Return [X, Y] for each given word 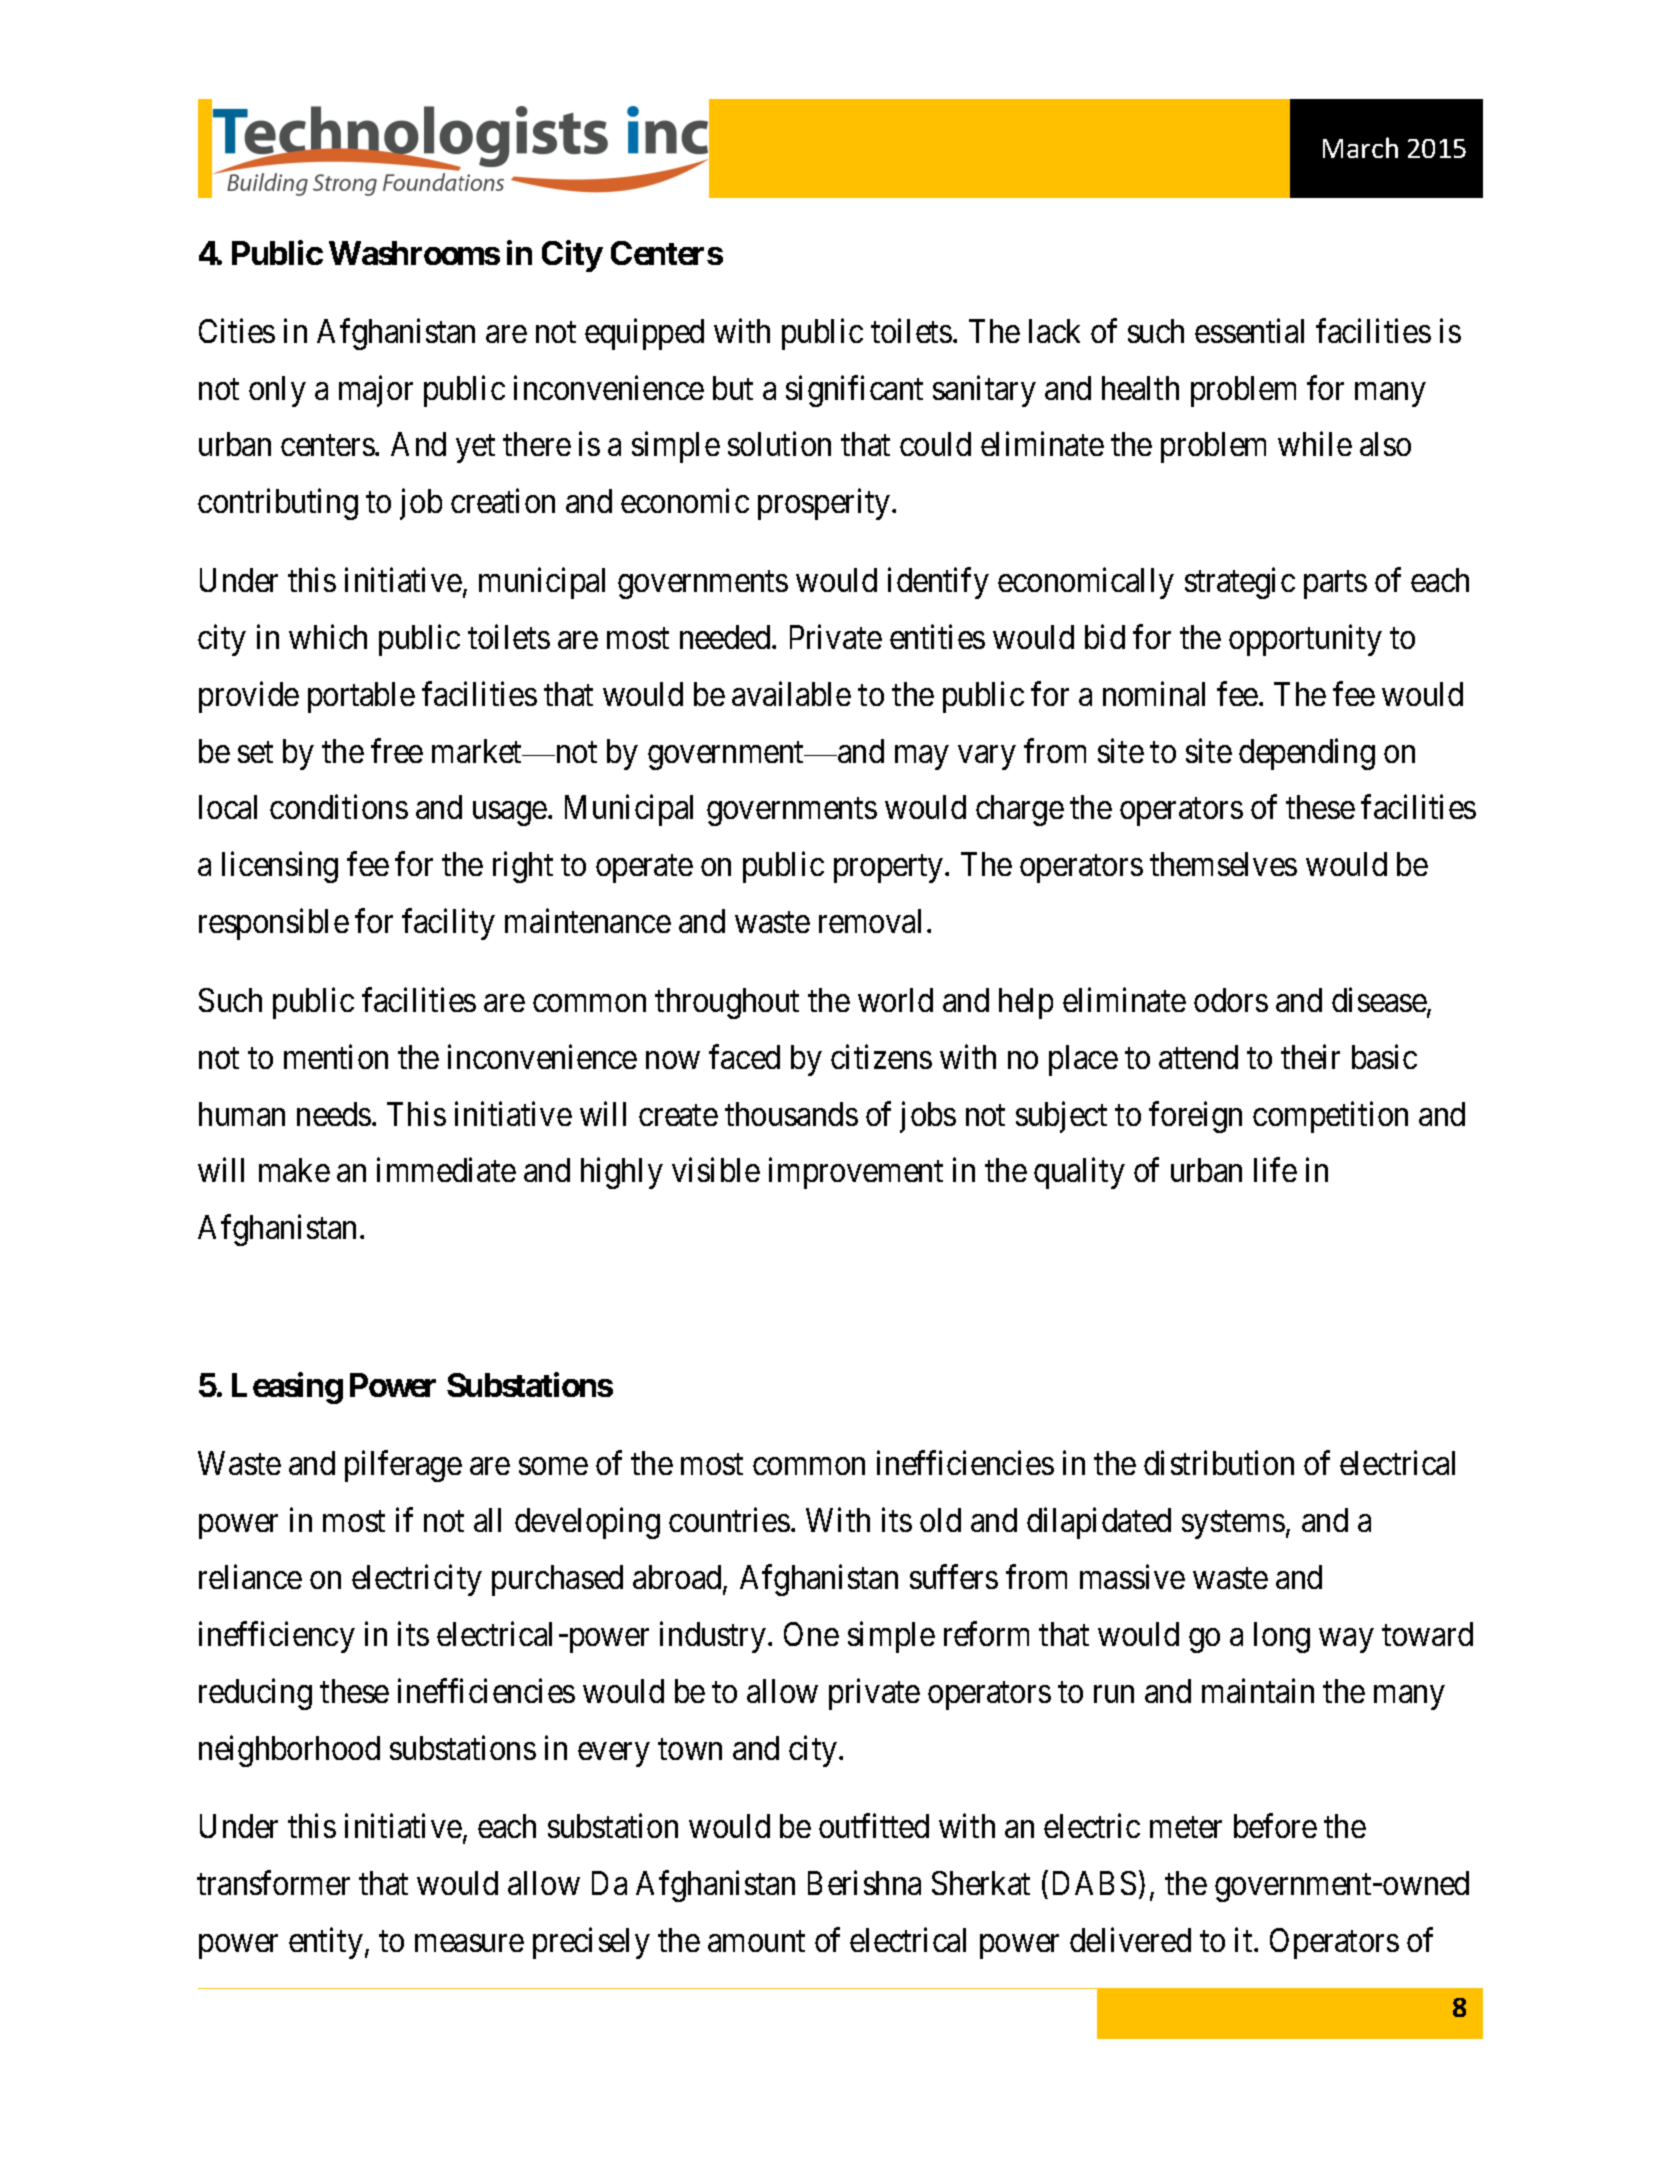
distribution [1219, 1463]
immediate [446, 1170]
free [397, 750]
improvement [856, 1173]
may [922, 757]
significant [854, 391]
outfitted [874, 1826]
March [1360, 147]
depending [1307, 754]
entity [326, 1943]
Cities [237, 330]
